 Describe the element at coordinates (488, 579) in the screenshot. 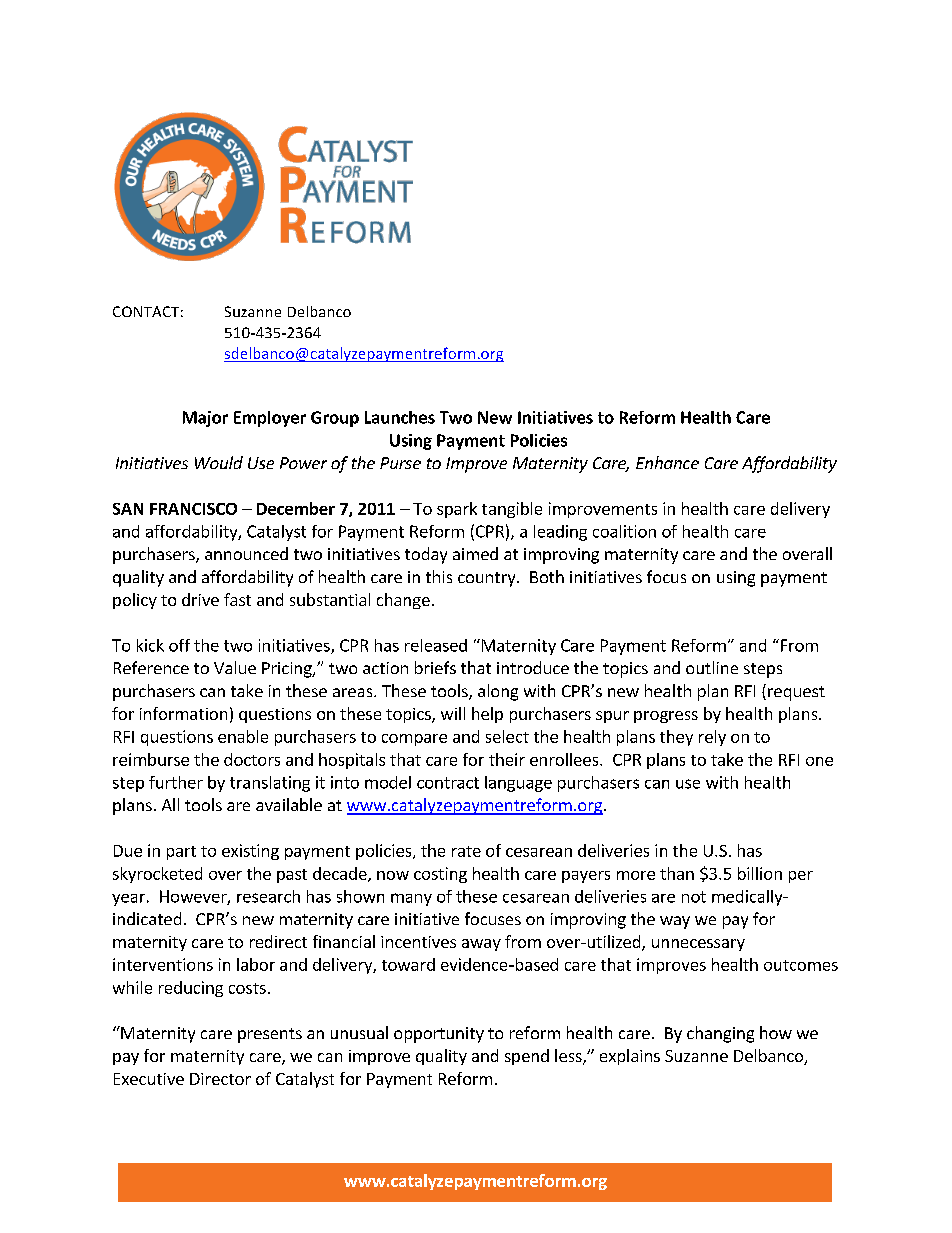

I see `country` at that location.
